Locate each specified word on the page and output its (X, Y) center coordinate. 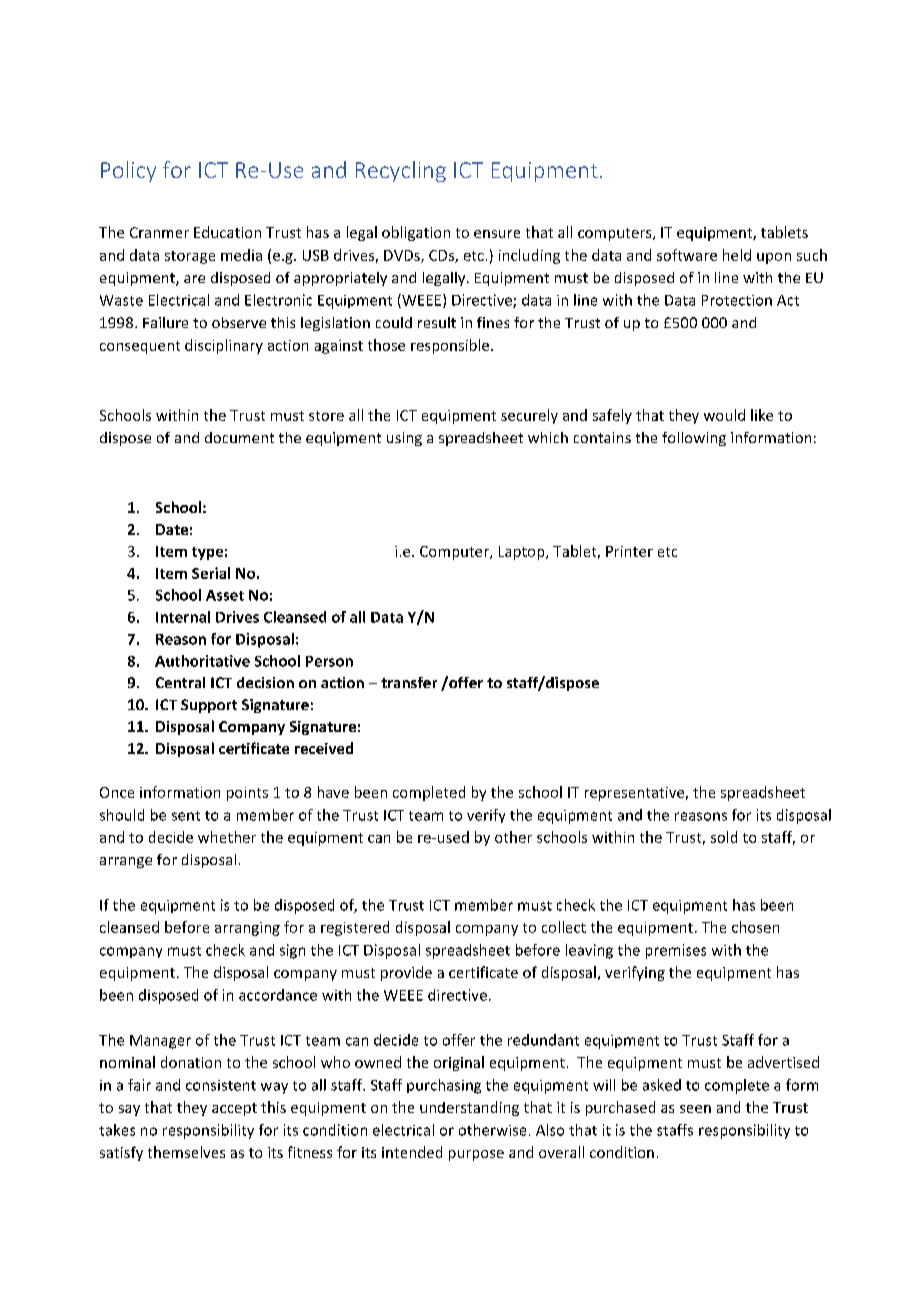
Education (227, 232)
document (239, 437)
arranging (247, 929)
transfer (409, 682)
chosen (755, 927)
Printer (629, 551)
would (724, 415)
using (404, 439)
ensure (497, 234)
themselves (186, 1152)
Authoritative (202, 661)
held (737, 255)
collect (564, 927)
